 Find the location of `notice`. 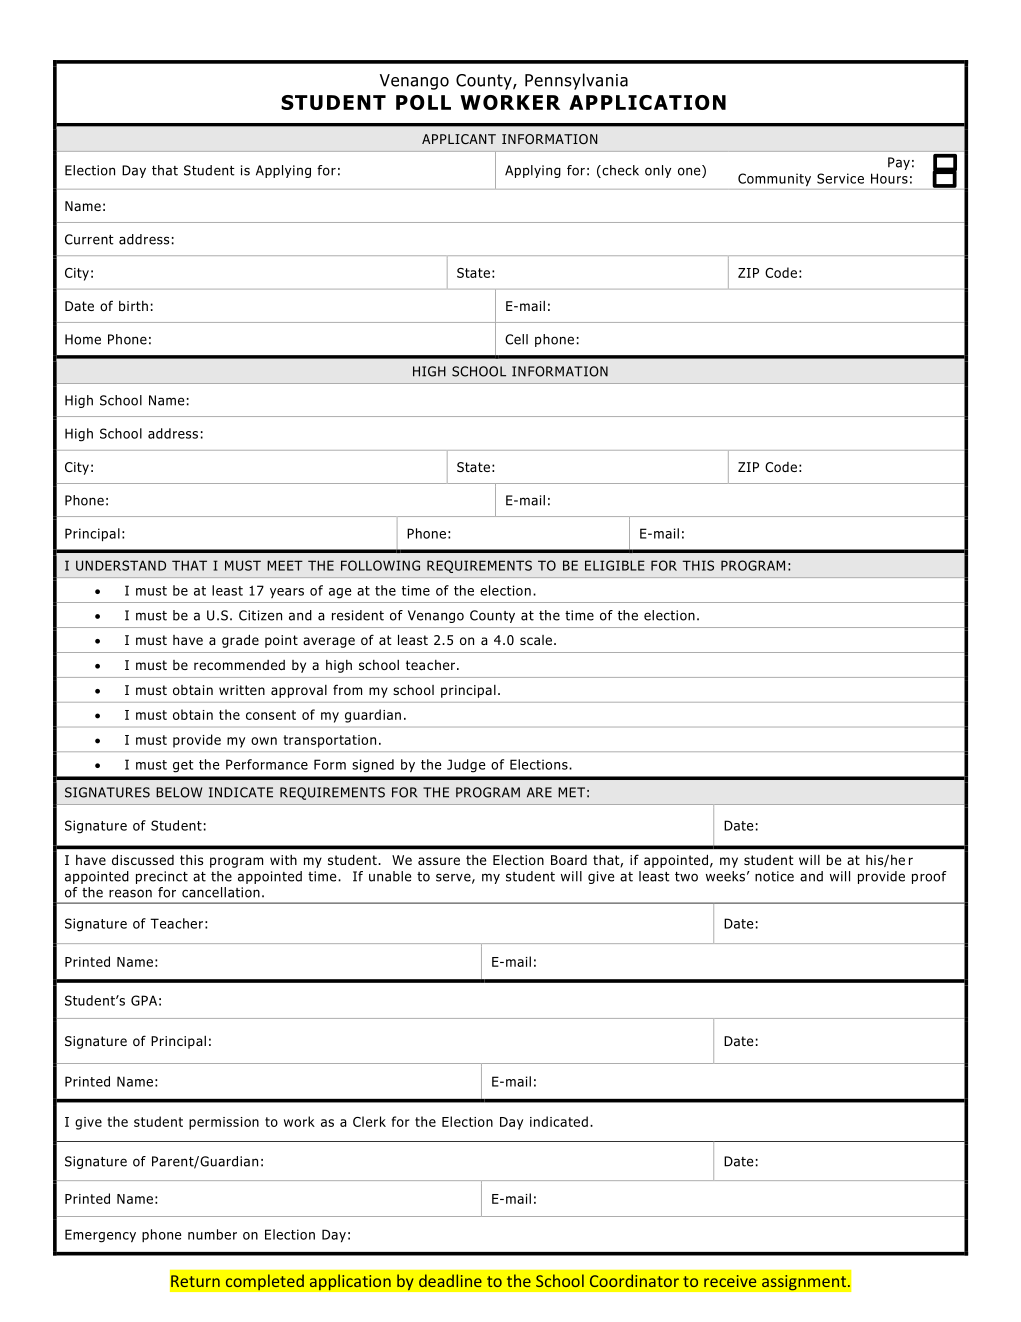

notice is located at coordinates (774, 876).
